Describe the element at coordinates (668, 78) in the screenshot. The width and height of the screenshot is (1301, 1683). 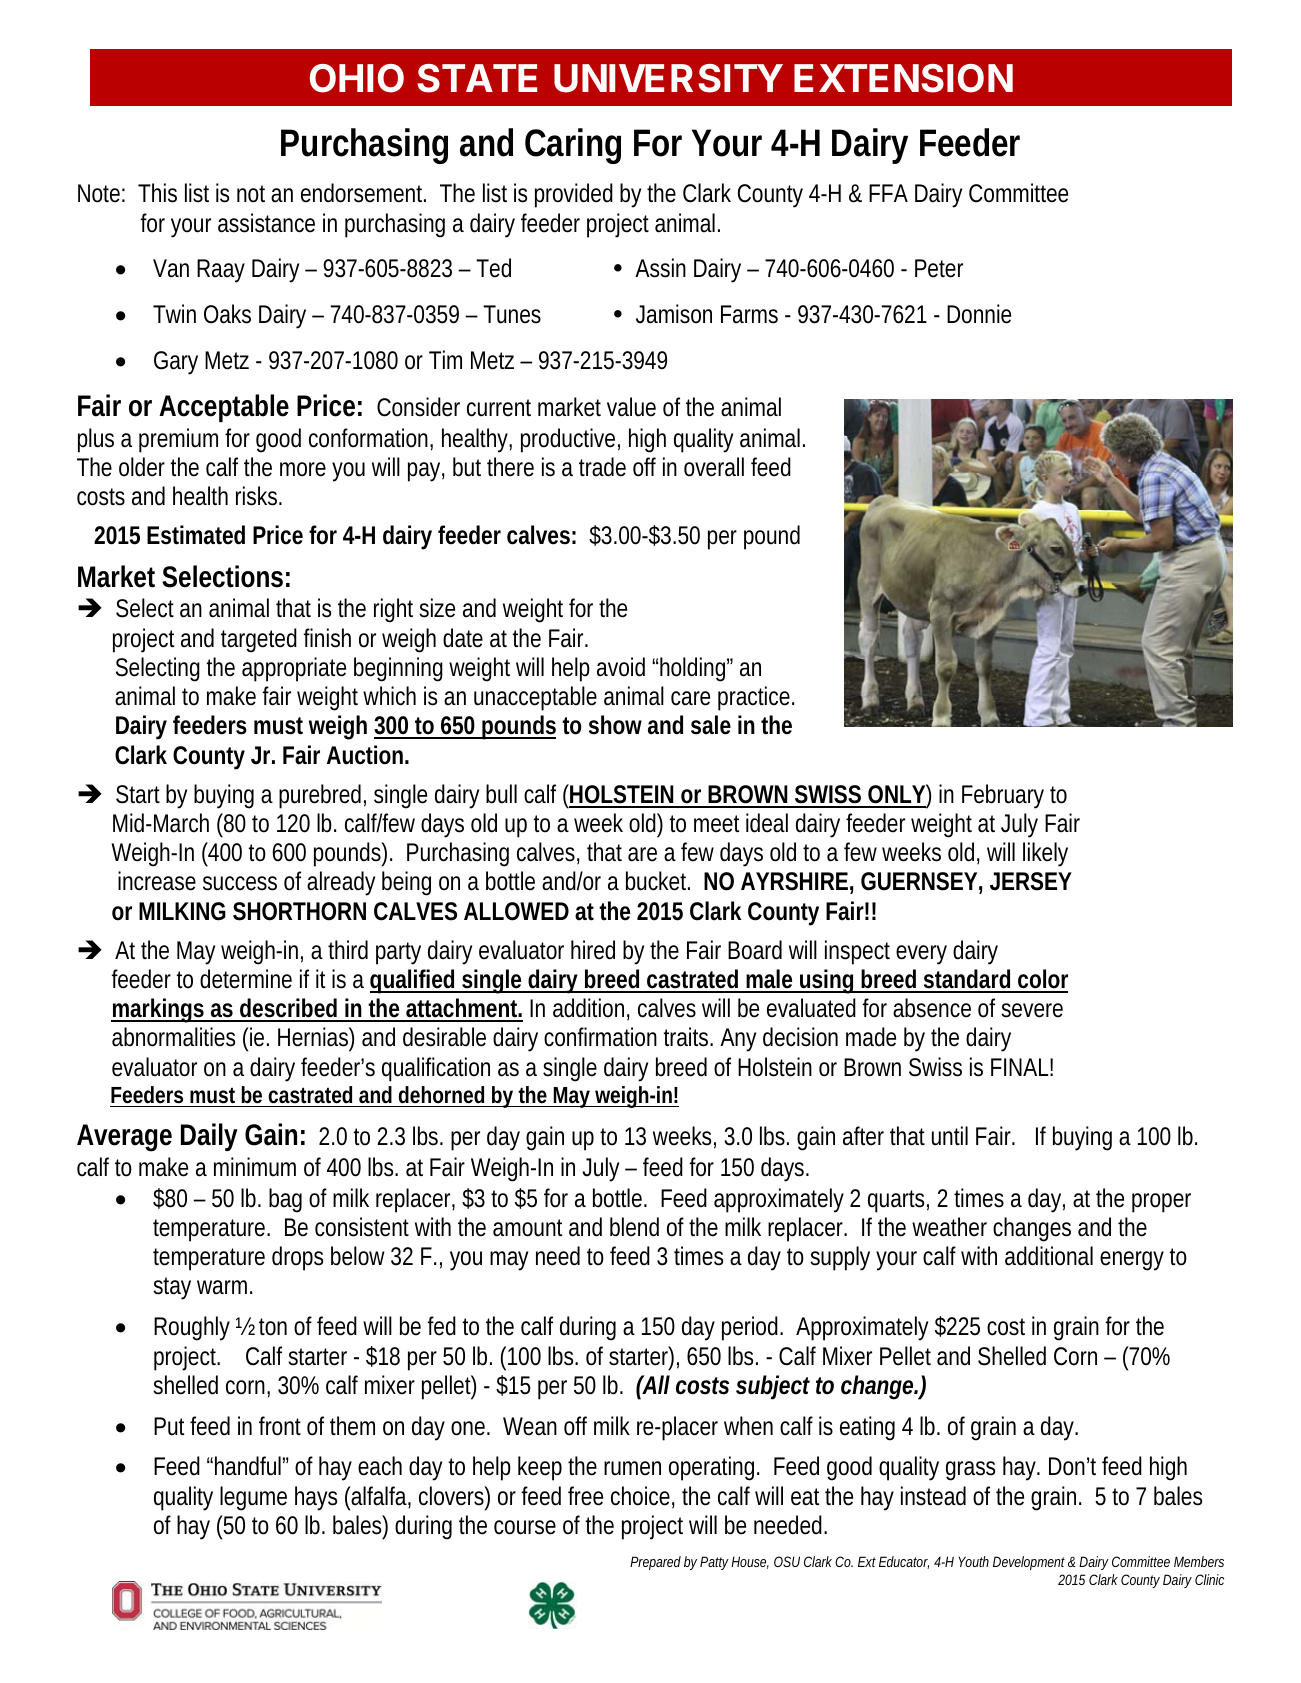
I see `UNIVERSITY` at that location.
